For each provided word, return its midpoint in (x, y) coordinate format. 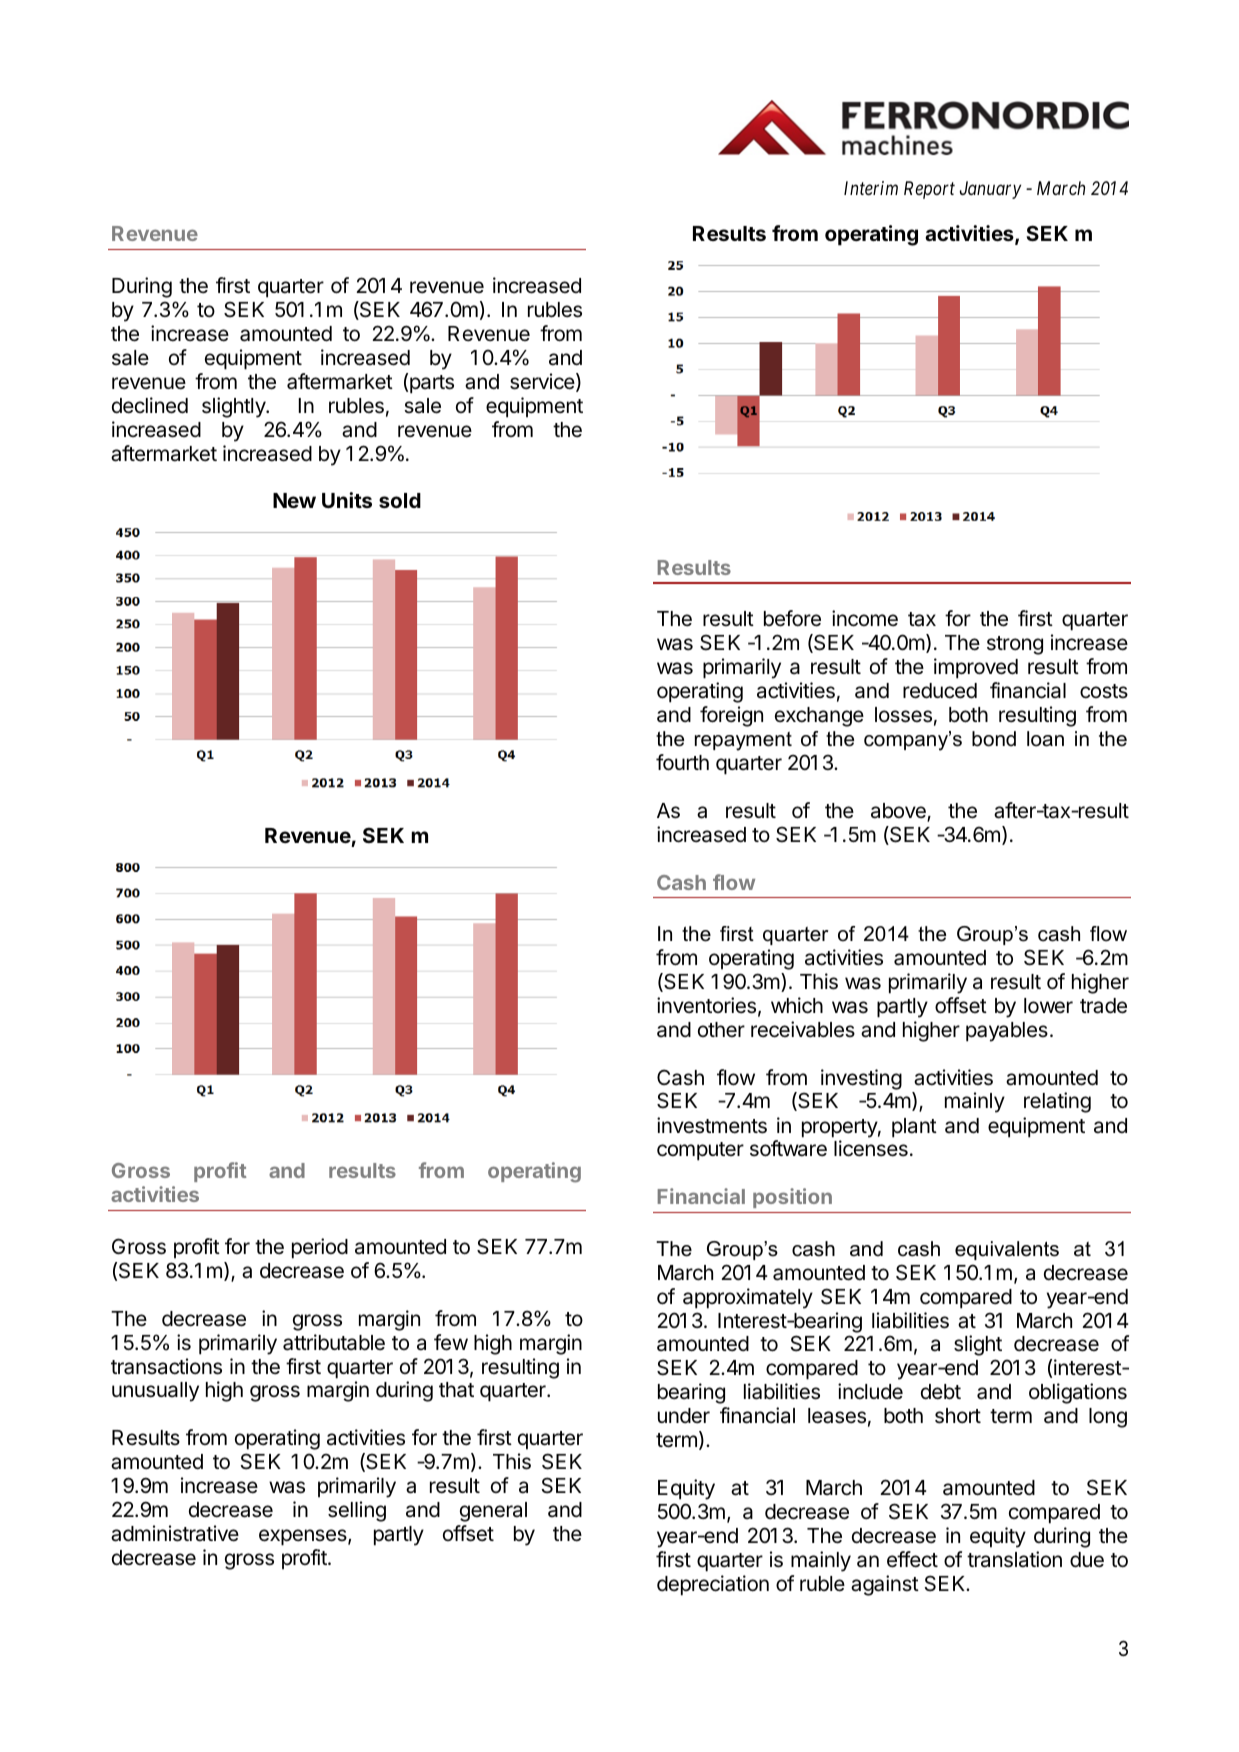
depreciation (713, 1585)
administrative (175, 1533)
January (990, 190)
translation (1014, 1559)
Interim (871, 188)
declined (150, 405)
